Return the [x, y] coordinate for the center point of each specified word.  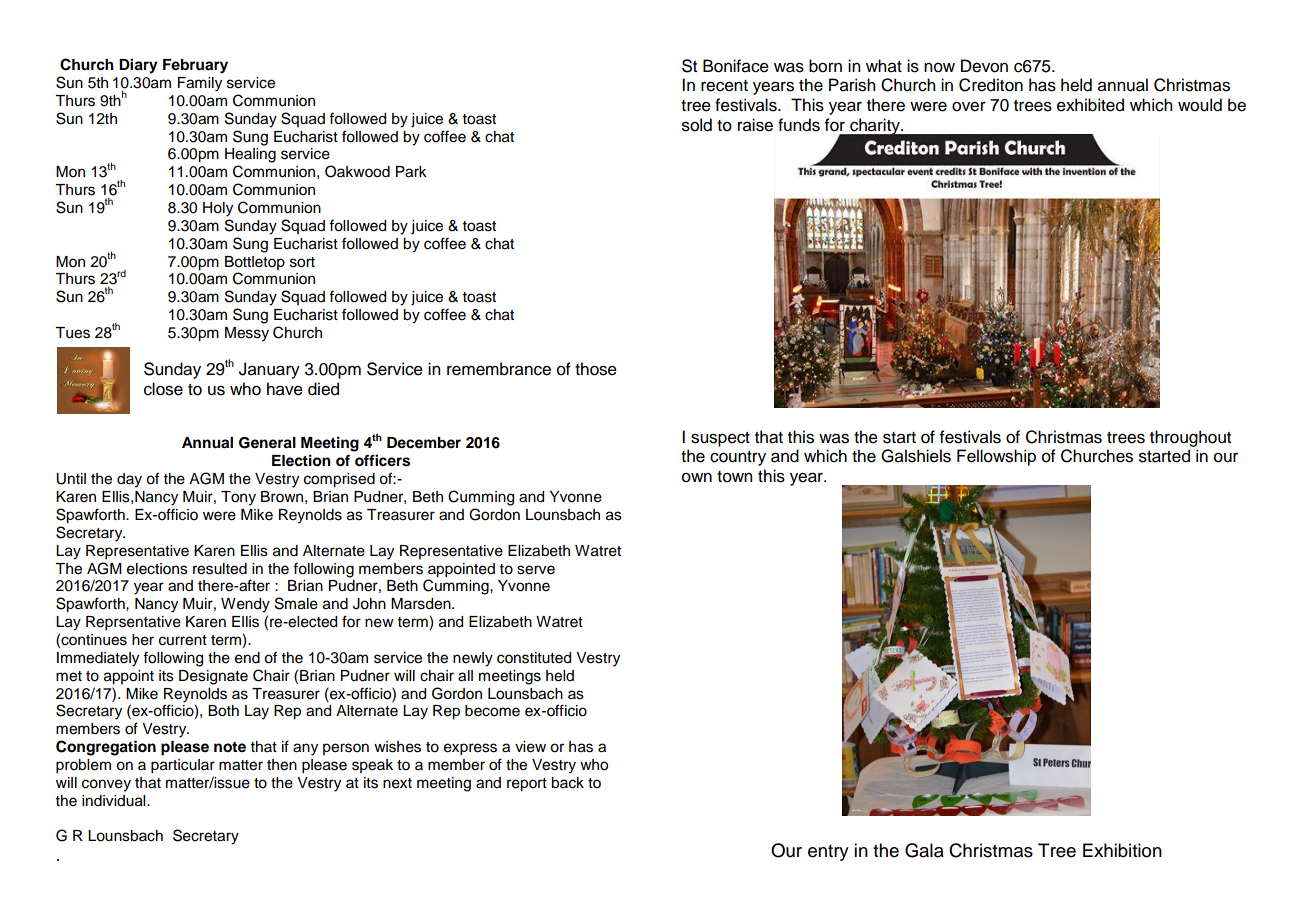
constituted [534, 658]
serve [536, 570]
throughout [1190, 438]
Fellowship [996, 457]
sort [302, 262]
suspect [720, 439]
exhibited [1090, 105]
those [596, 369]
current [183, 640]
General [267, 443]
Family [200, 84]
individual [115, 801]
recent [724, 86]
